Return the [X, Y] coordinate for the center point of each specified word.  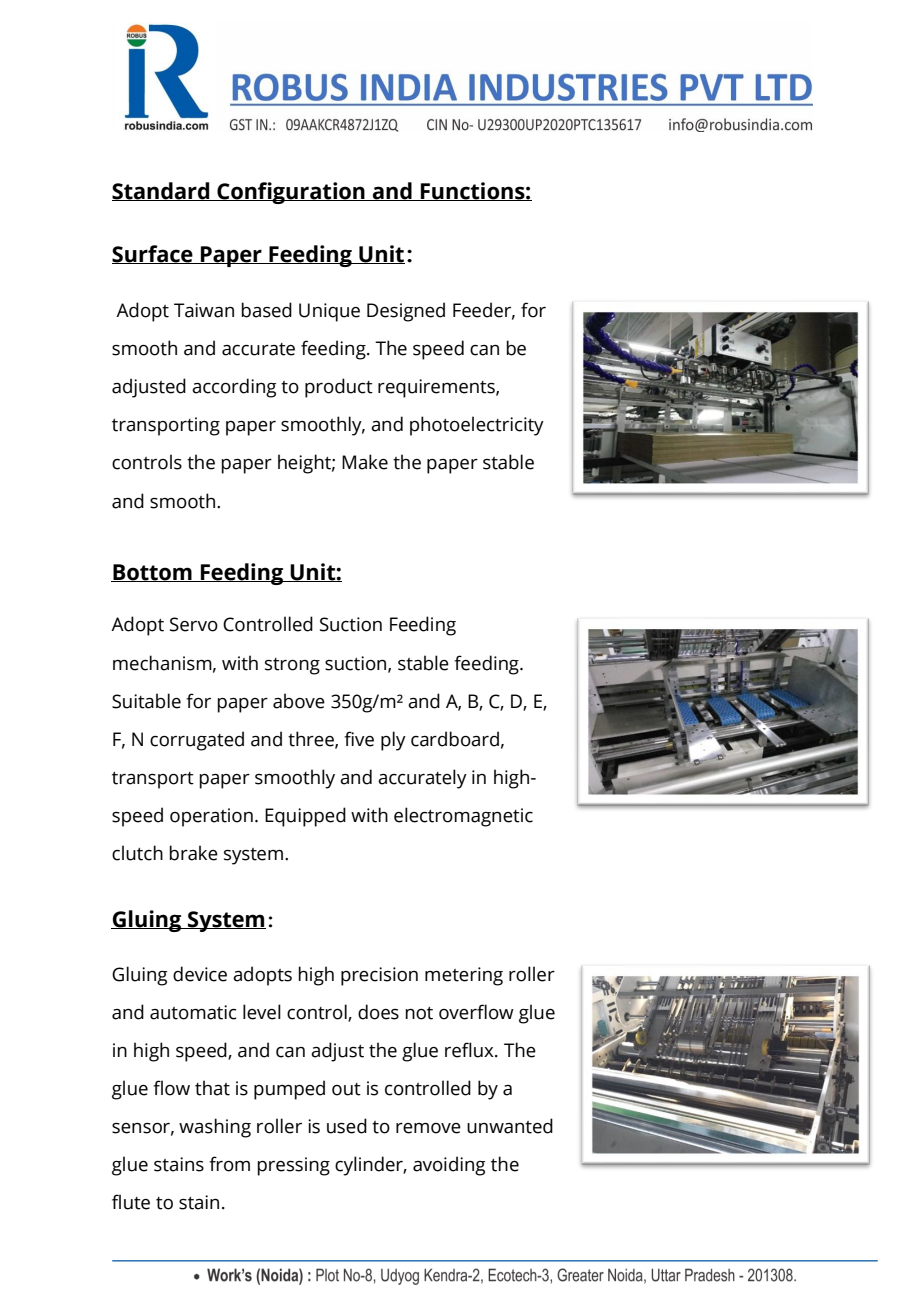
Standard [162, 191]
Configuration [291, 193]
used [347, 1126]
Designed [406, 312]
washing [215, 1128]
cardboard [455, 739]
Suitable [146, 701]
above [299, 701]
